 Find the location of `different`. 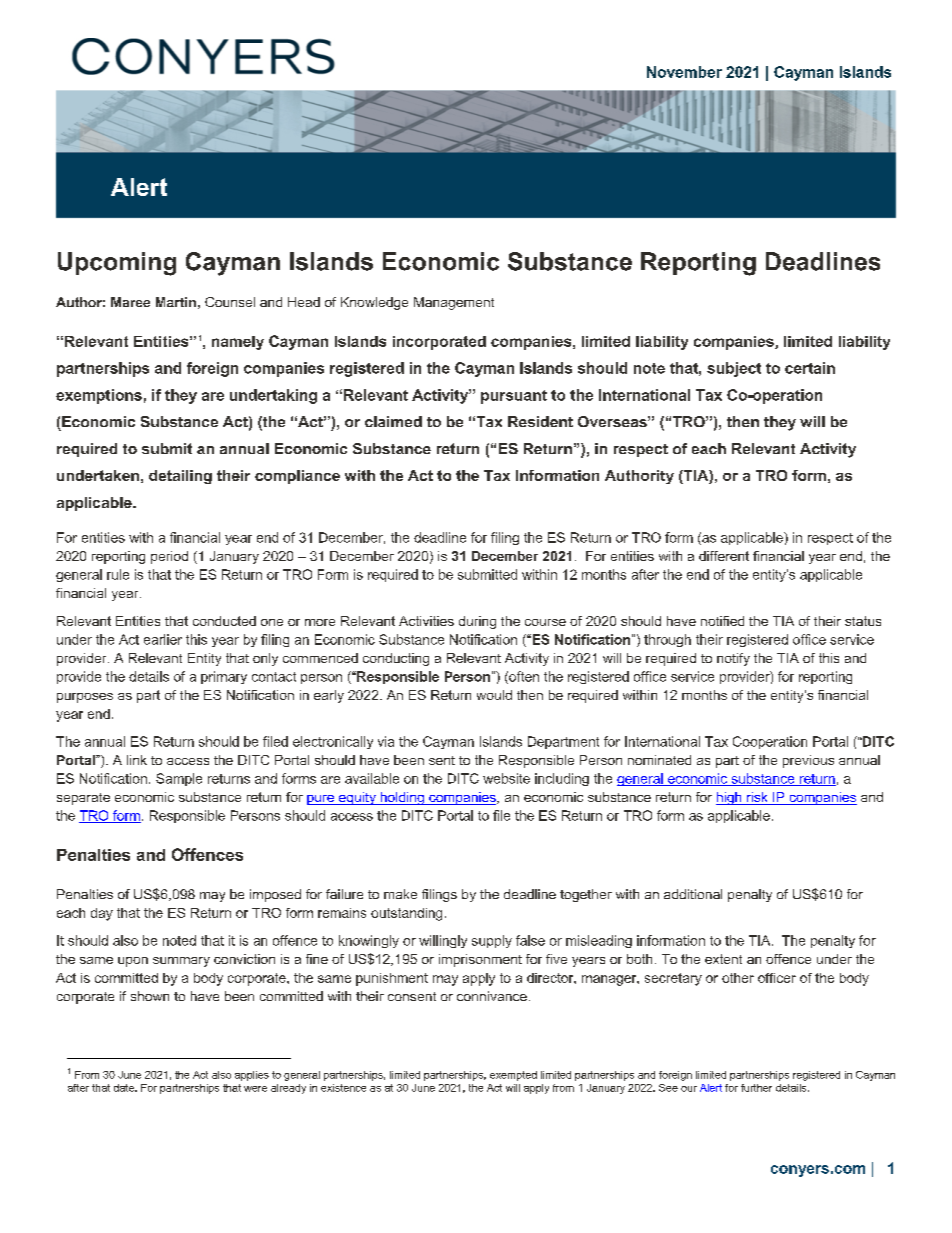

different is located at coordinates (724, 556).
